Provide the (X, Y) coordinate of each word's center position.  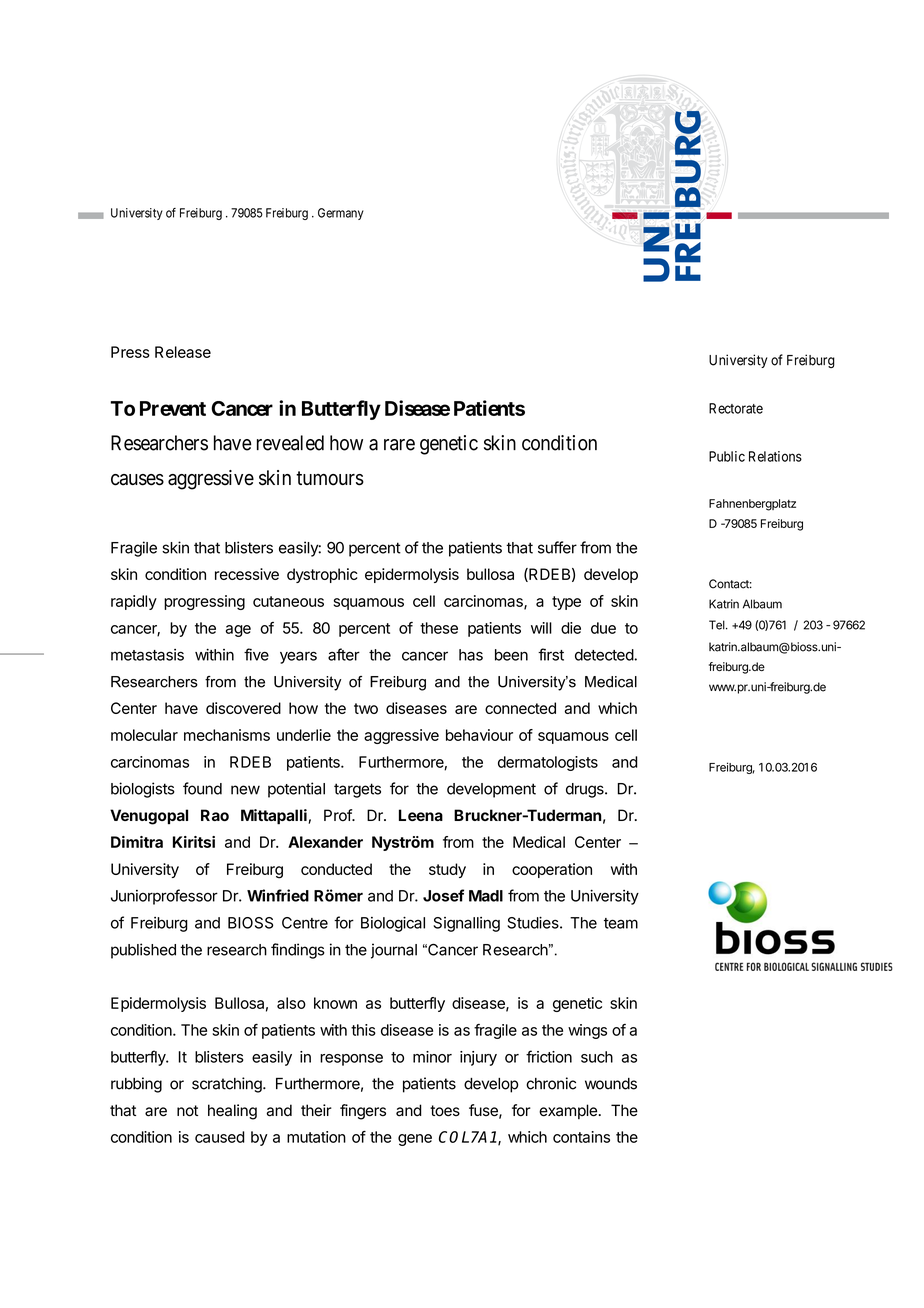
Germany (341, 214)
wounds (611, 1084)
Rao (215, 815)
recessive (247, 574)
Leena (421, 815)
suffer (557, 547)
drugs (586, 790)
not (187, 1111)
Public (727, 456)
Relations (775, 456)
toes (445, 1111)
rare (399, 445)
